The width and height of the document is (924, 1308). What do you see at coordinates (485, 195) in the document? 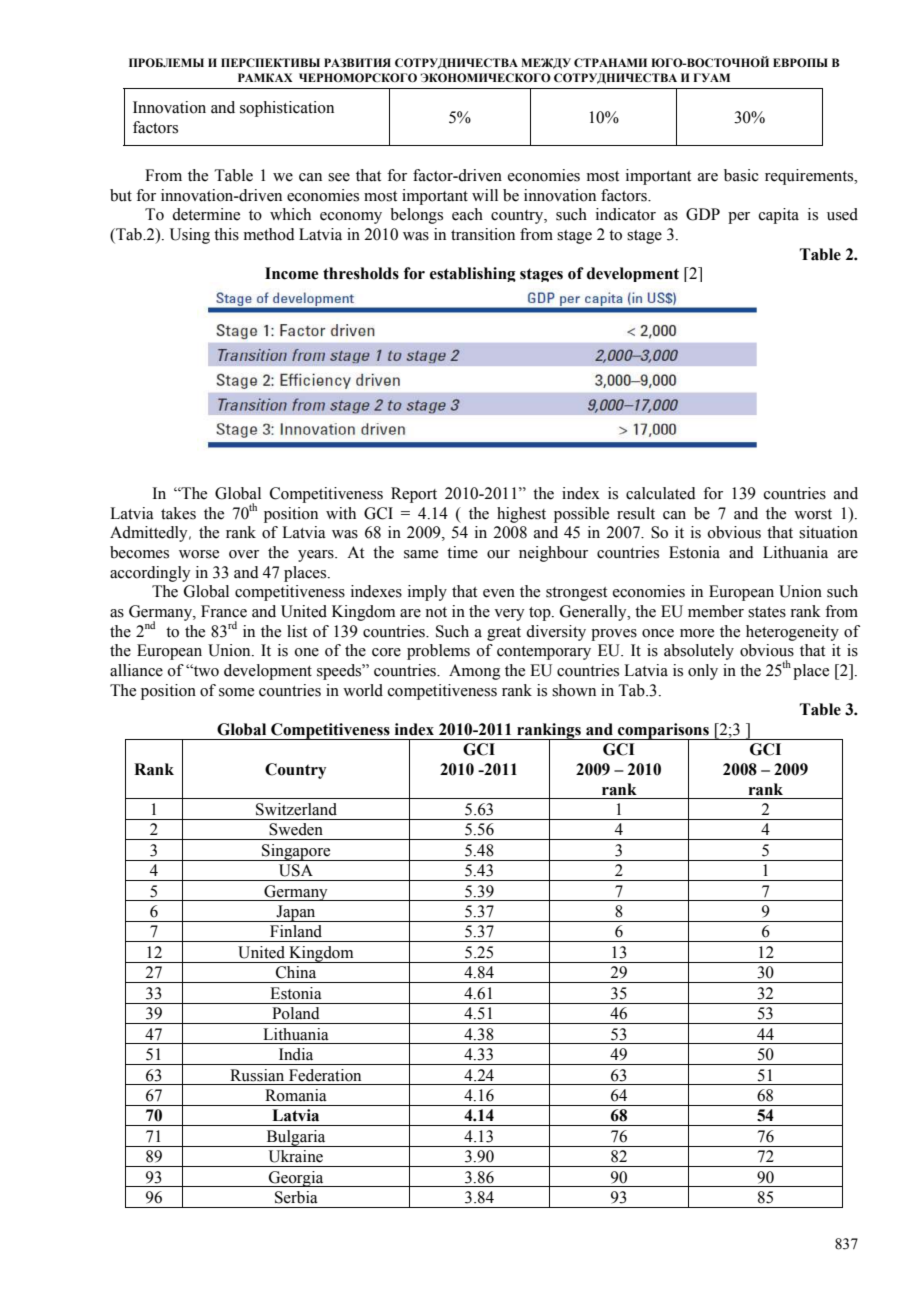
I see `will` at bounding box center [485, 195].
